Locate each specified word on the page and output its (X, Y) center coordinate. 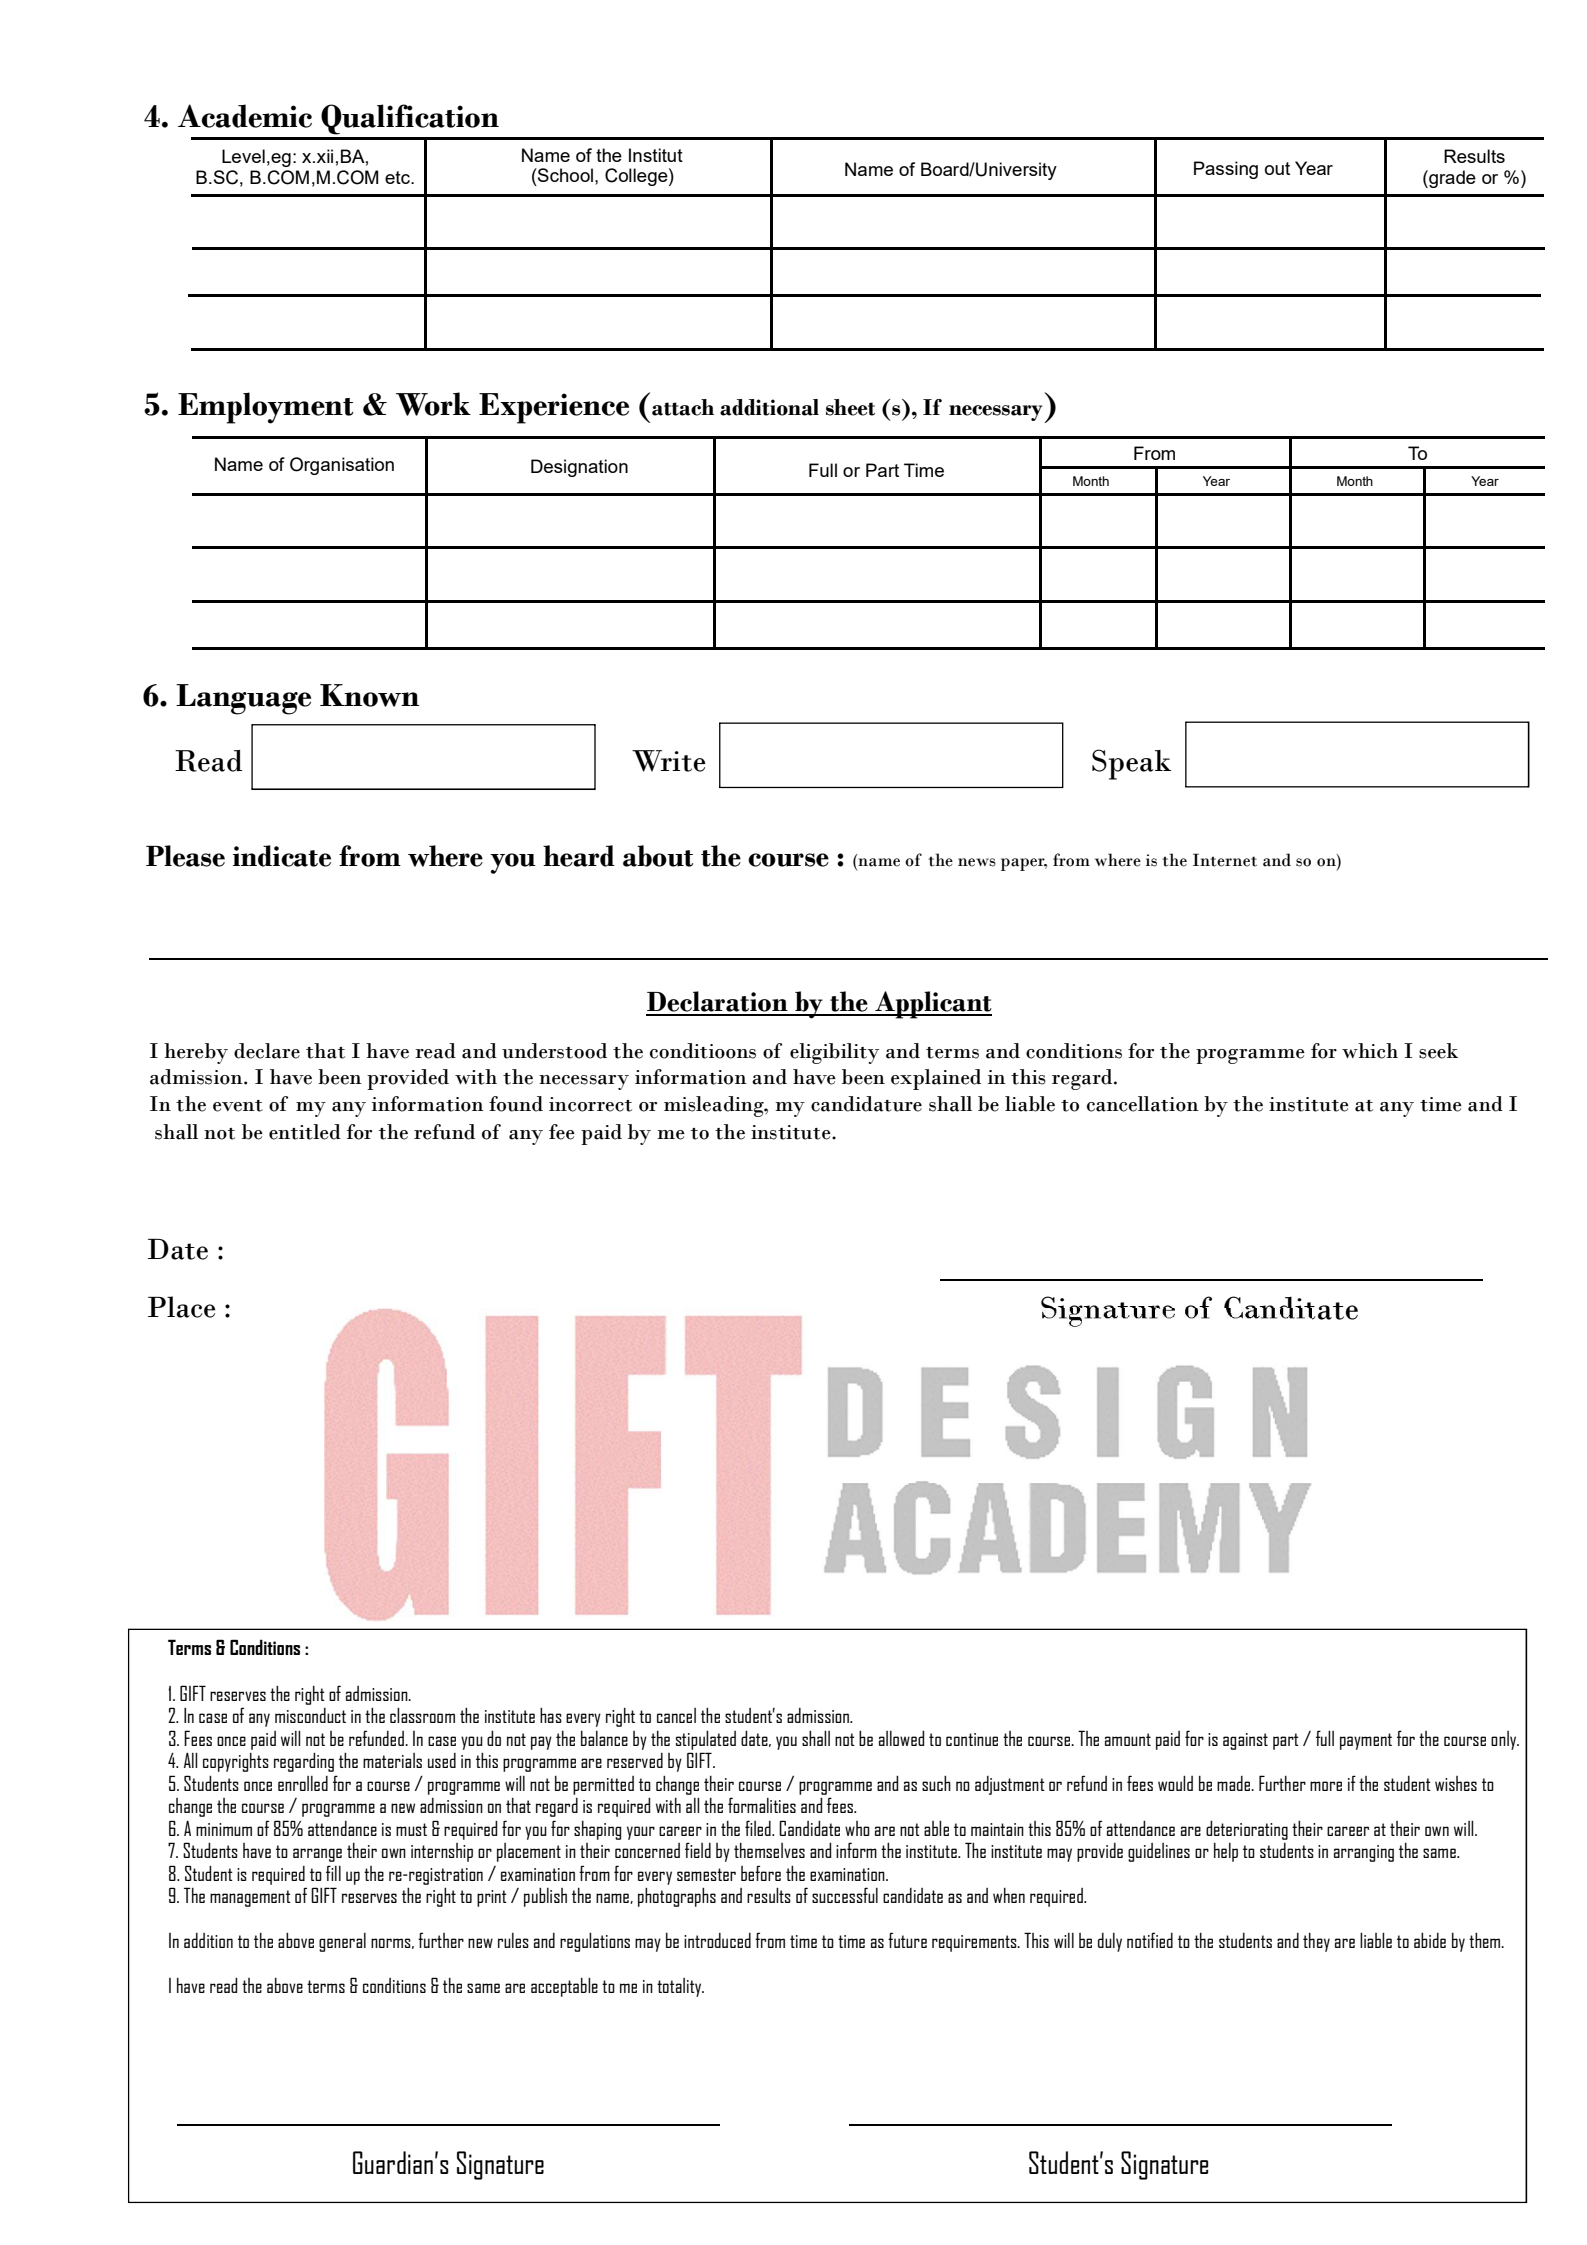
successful (845, 1895)
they (1316, 1942)
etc (398, 177)
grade (1451, 179)
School (564, 175)
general (342, 1942)
